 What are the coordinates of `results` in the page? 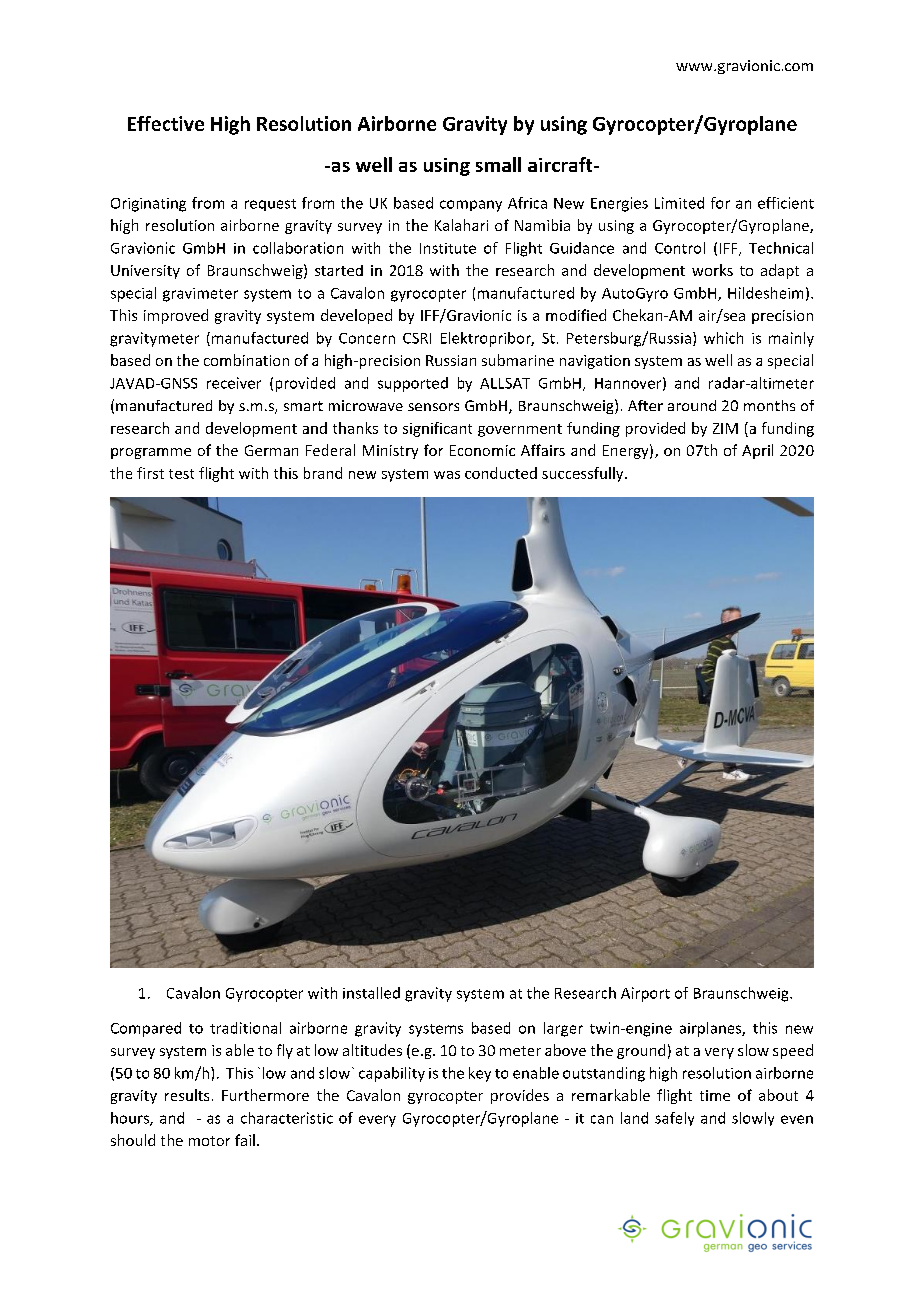 It's located at (187, 1095).
